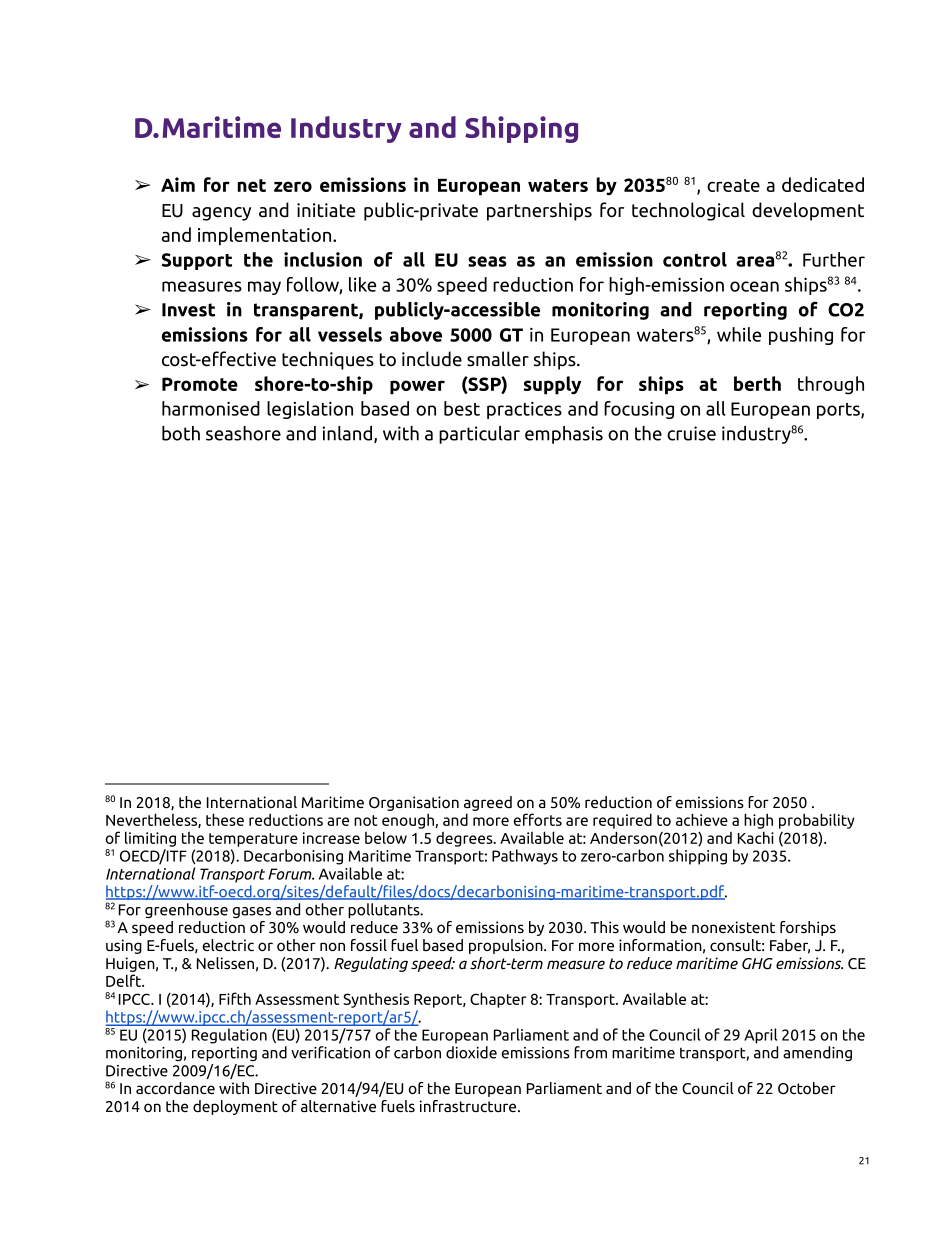  What do you see at coordinates (757, 383) in the screenshot?
I see `berth` at bounding box center [757, 383].
